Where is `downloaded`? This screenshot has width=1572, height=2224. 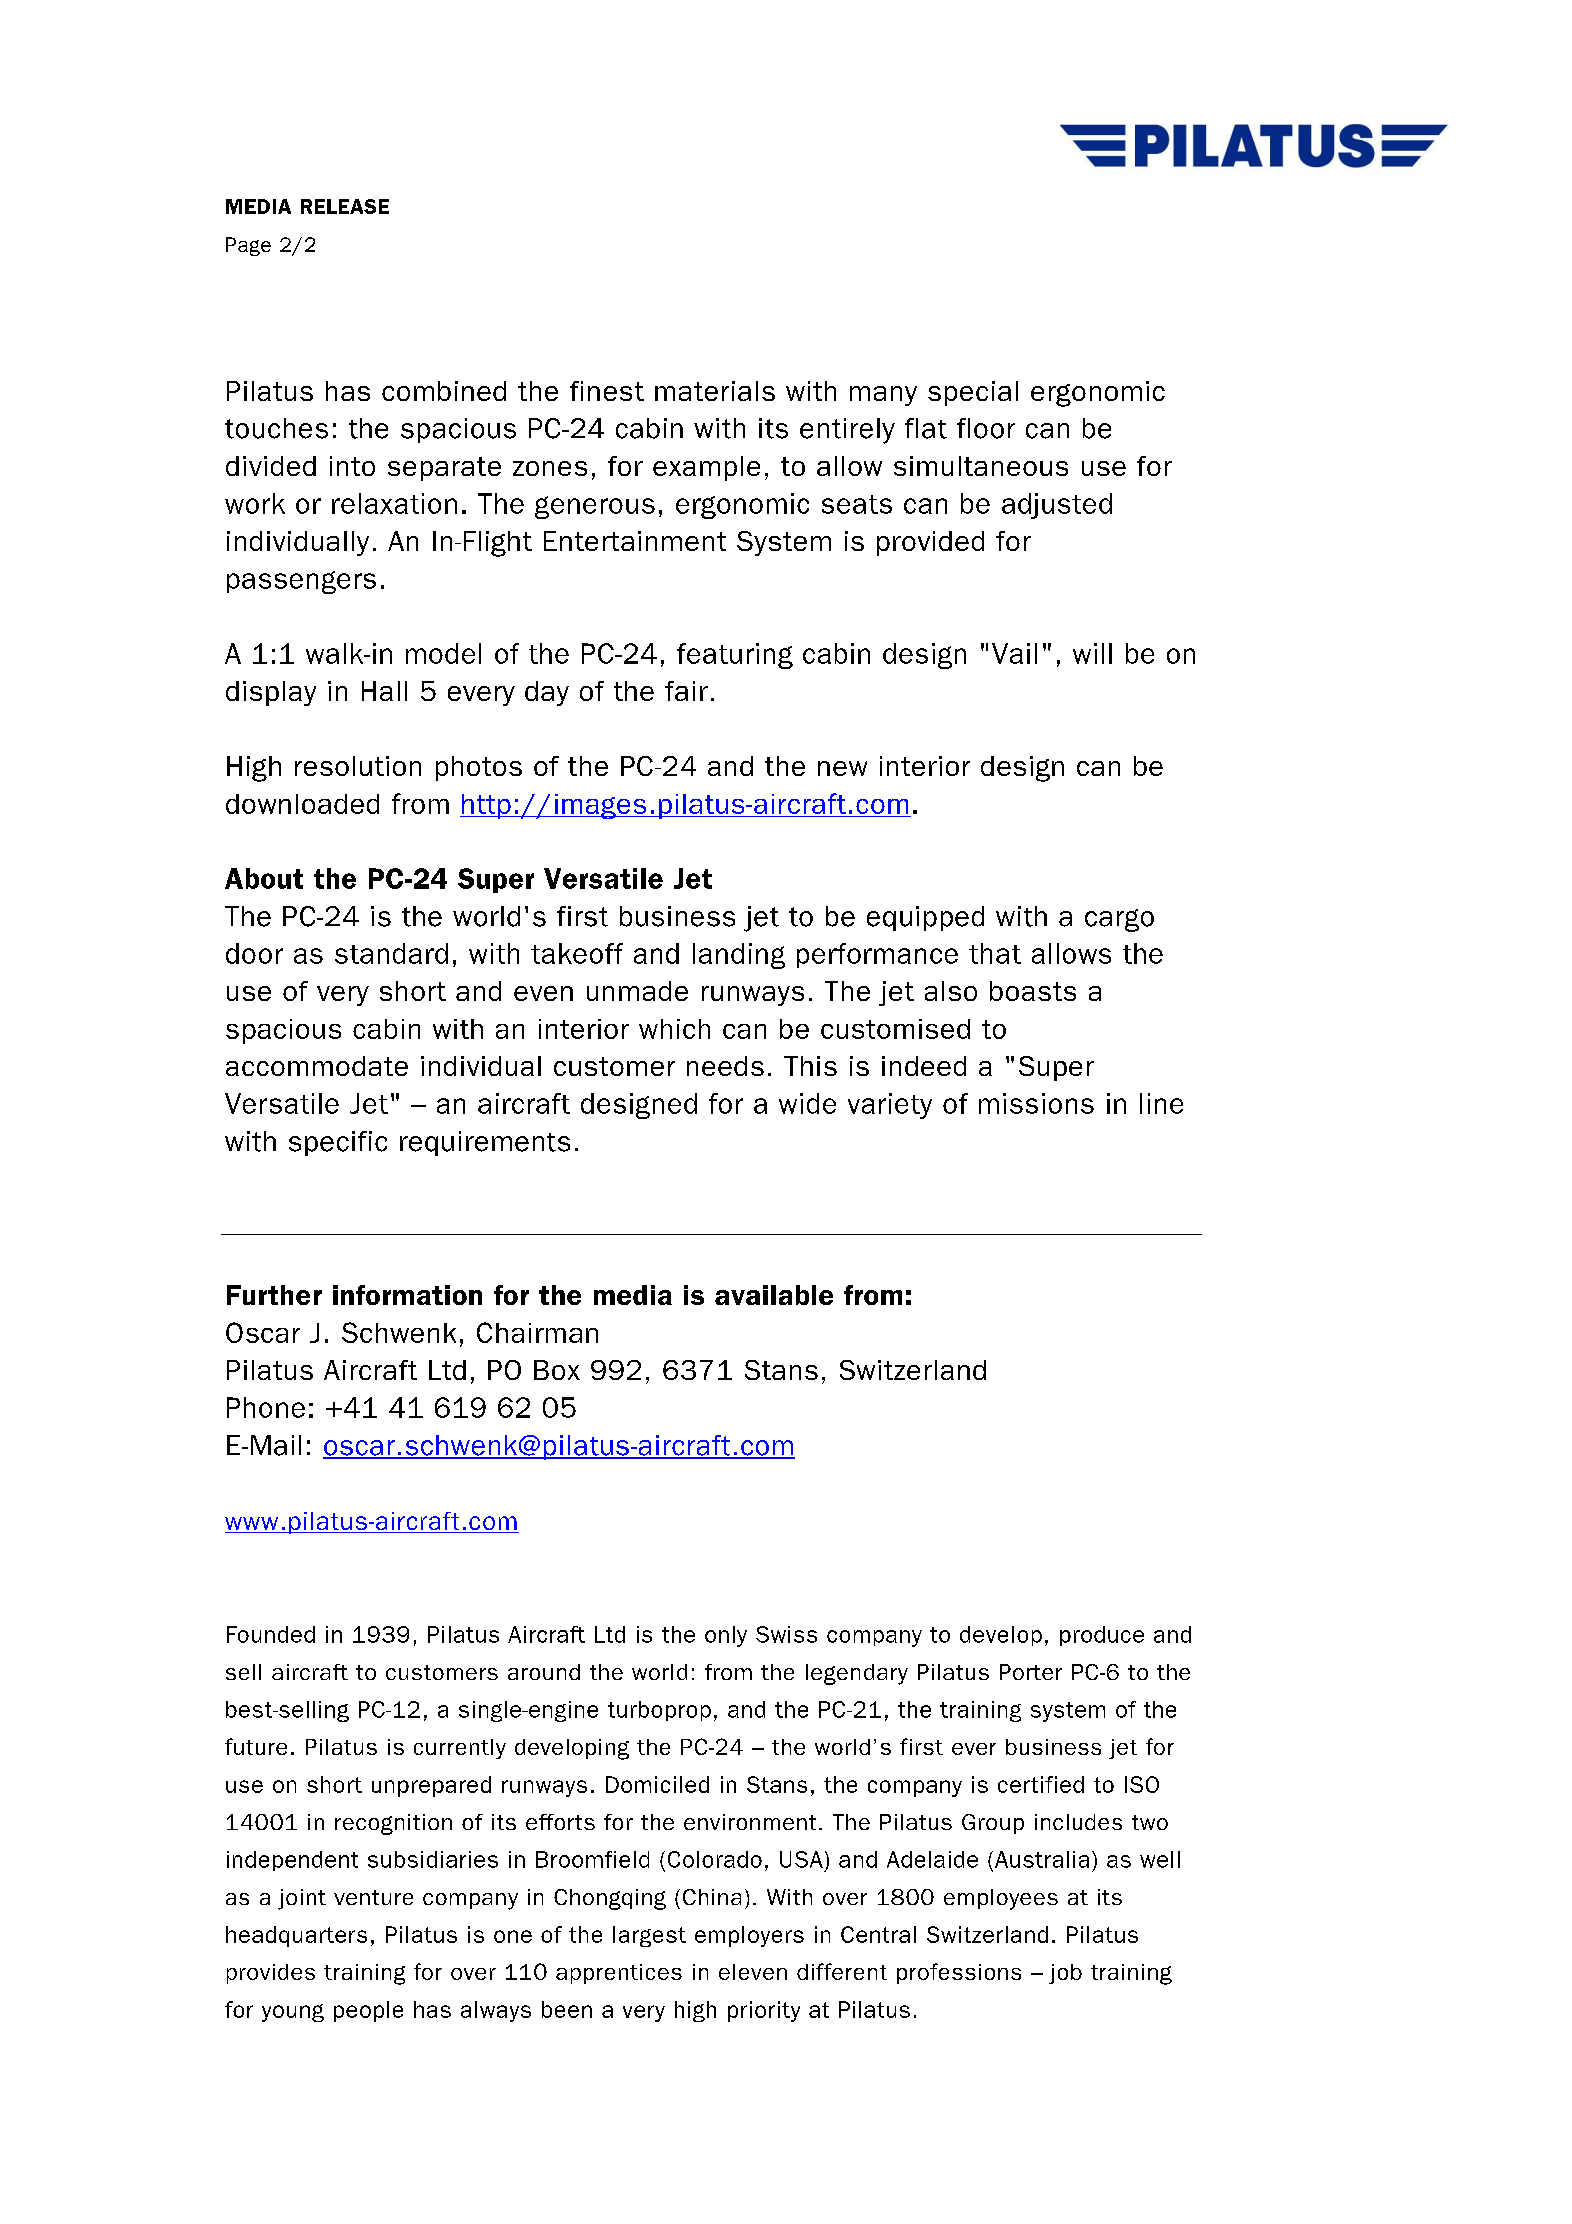
downloaded is located at coordinates (302, 804).
